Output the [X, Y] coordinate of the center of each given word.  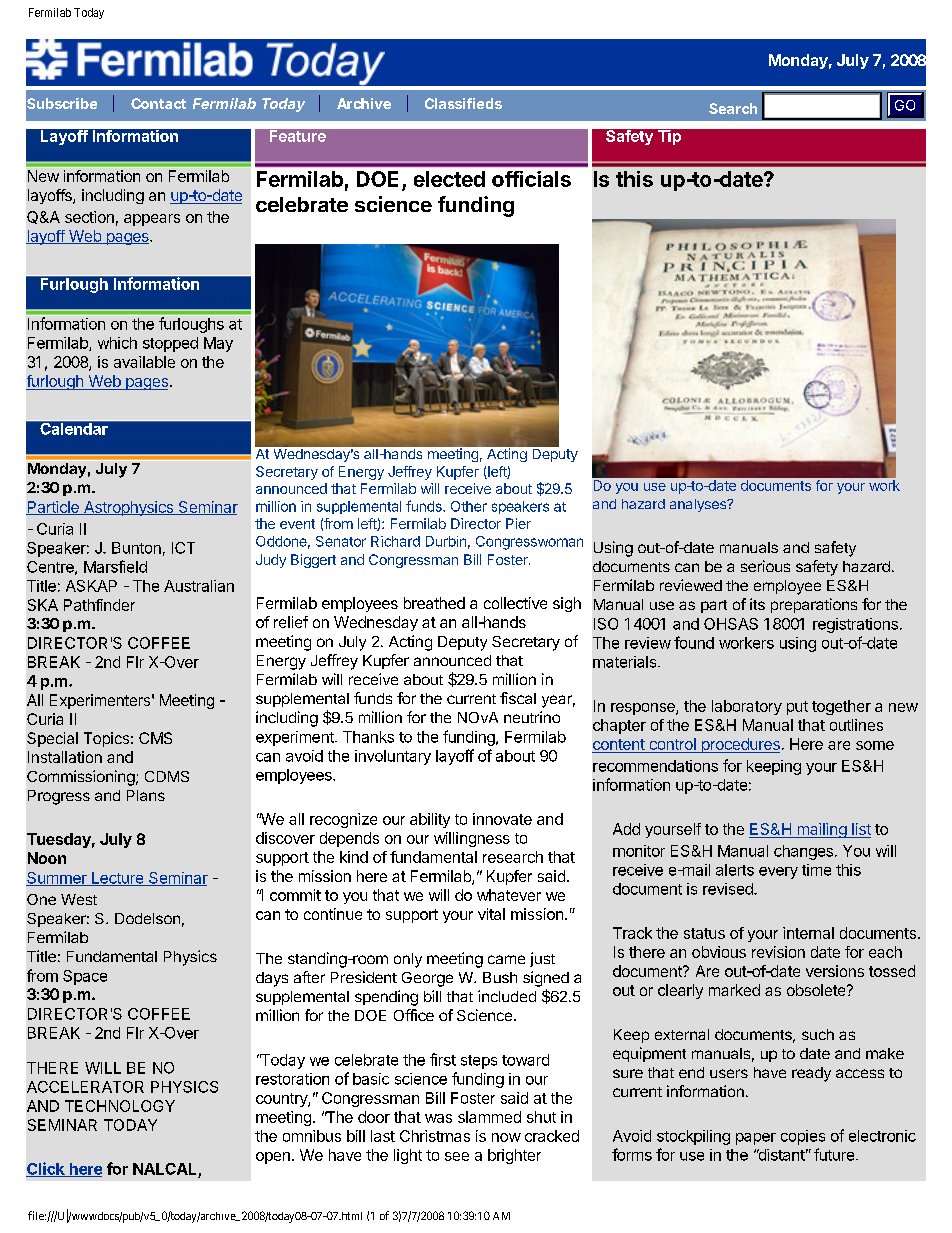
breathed [434, 603]
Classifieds [463, 103]
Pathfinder [99, 605]
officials [531, 179]
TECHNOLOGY [120, 1106]
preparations [814, 605]
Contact [158, 103]
